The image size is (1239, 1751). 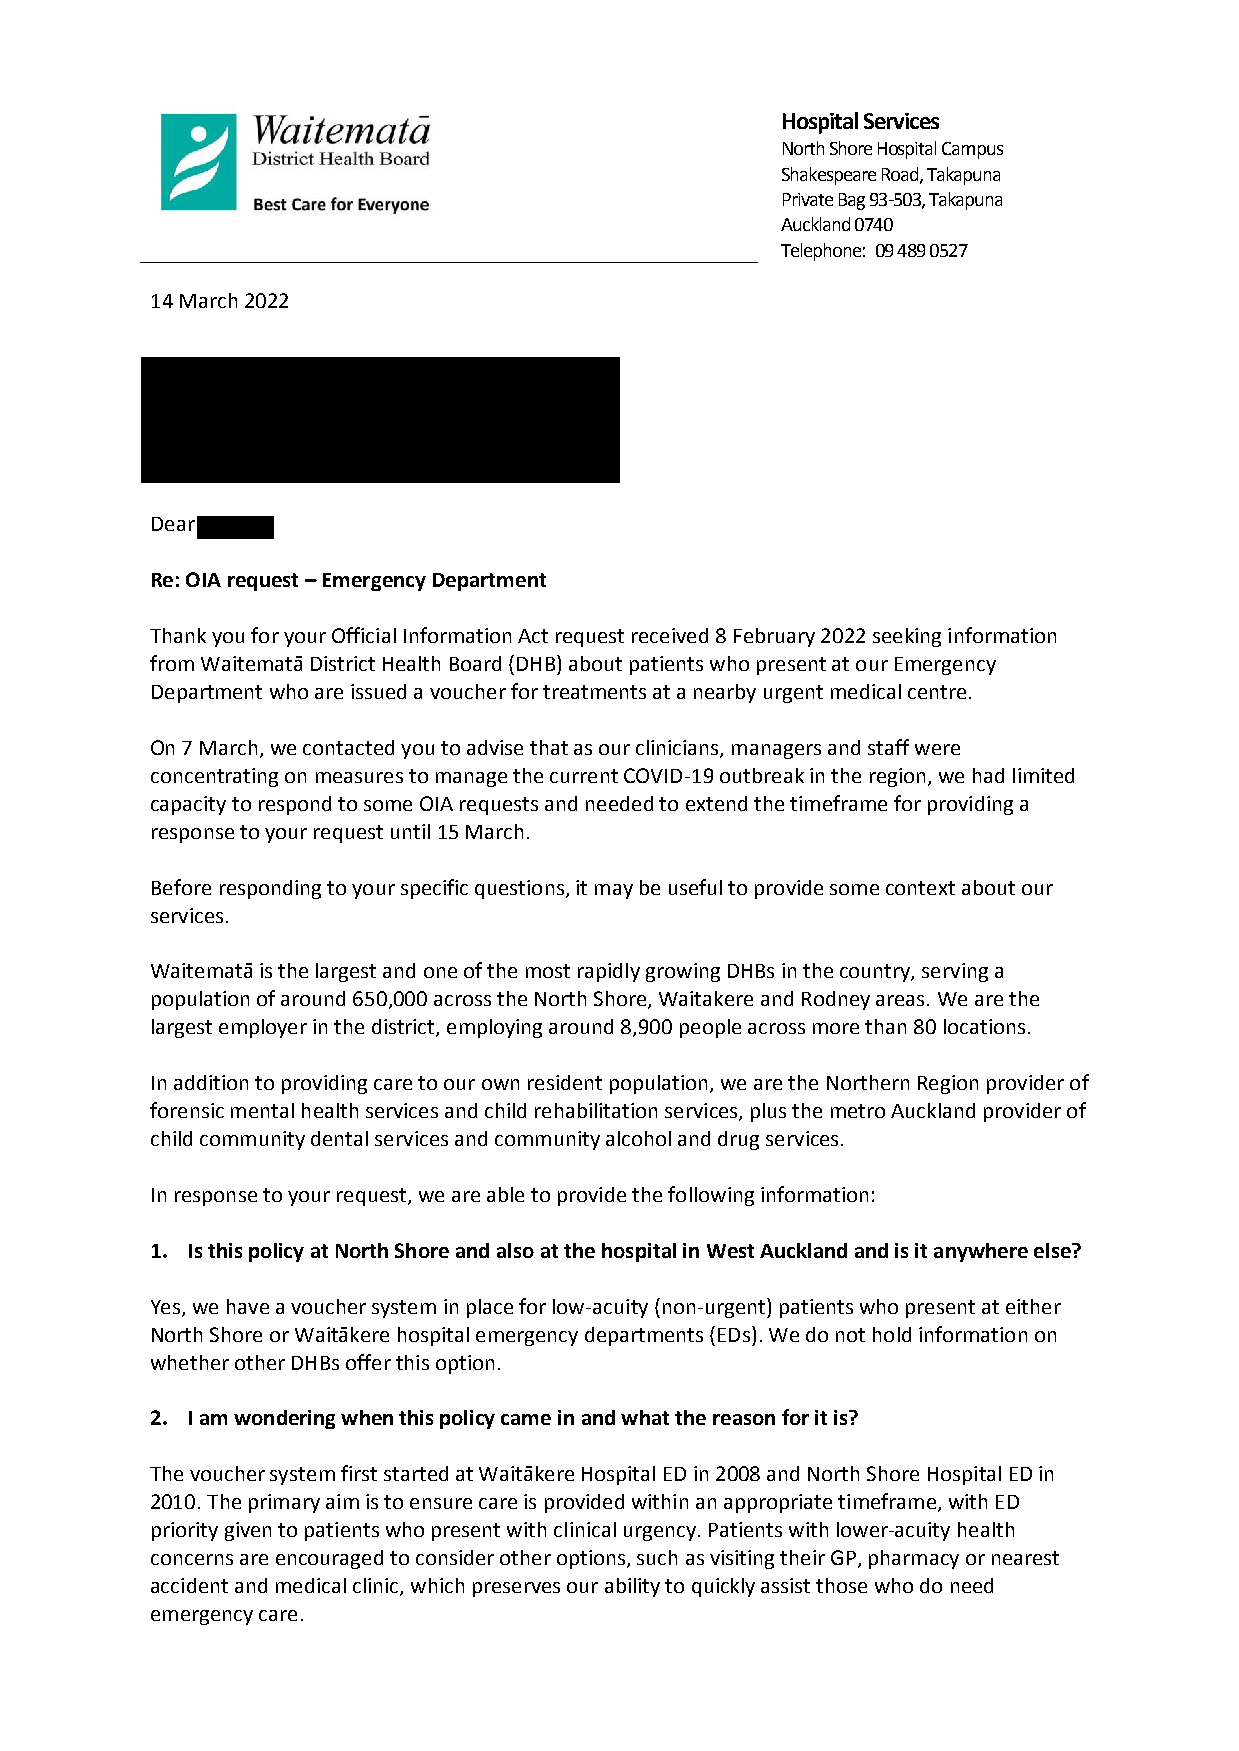 What do you see at coordinates (614, 891) in the screenshot?
I see `may` at bounding box center [614, 891].
